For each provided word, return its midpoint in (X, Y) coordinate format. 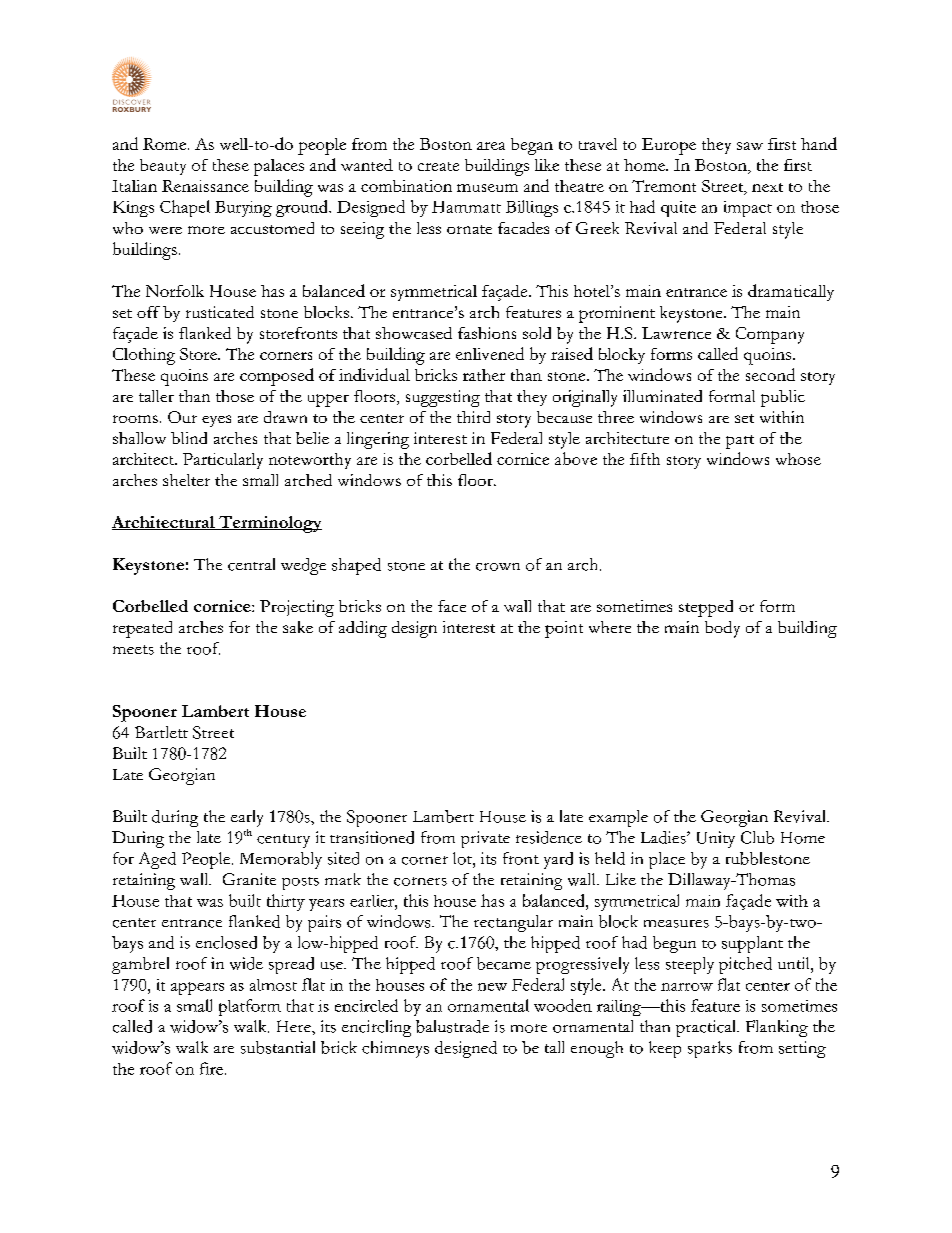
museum (487, 188)
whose (798, 459)
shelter (186, 480)
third (473, 417)
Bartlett (161, 732)
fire (211, 1068)
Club (757, 837)
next (767, 187)
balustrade (452, 1026)
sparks (710, 1049)
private (485, 839)
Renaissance (205, 186)
